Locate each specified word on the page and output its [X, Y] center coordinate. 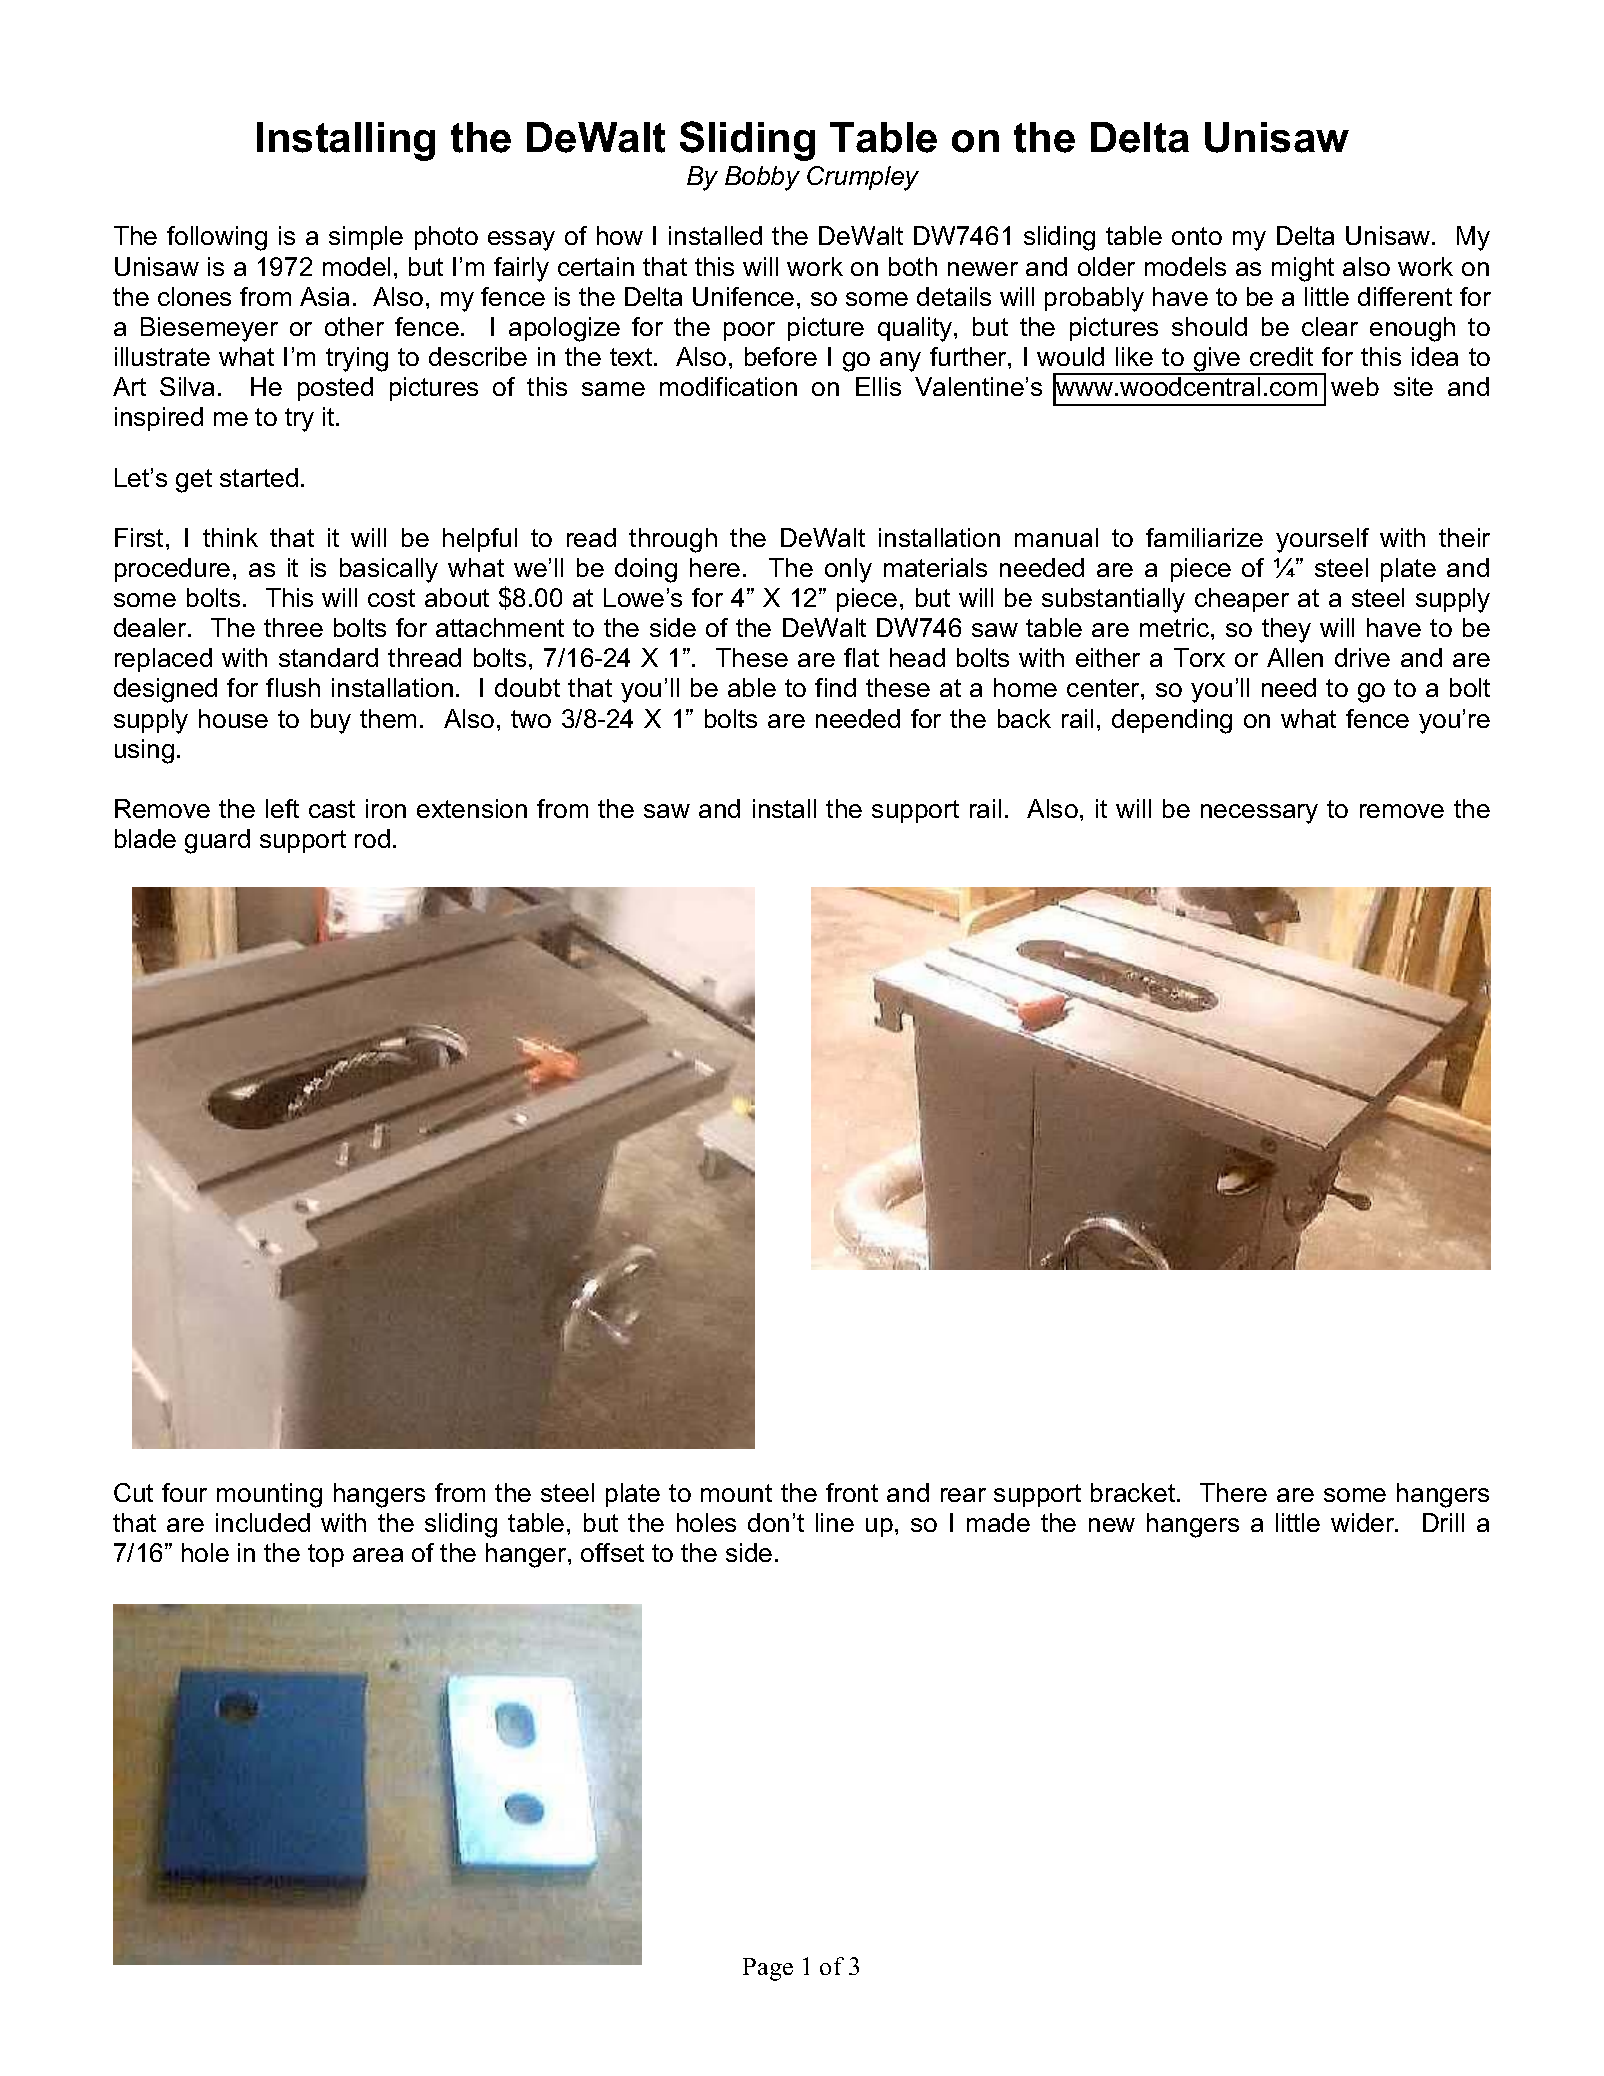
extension [472, 808]
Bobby [762, 178]
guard [217, 841]
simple [366, 238]
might [1303, 269]
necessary [1259, 814]
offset [612, 1552]
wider [1364, 1522]
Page [768, 1969]
